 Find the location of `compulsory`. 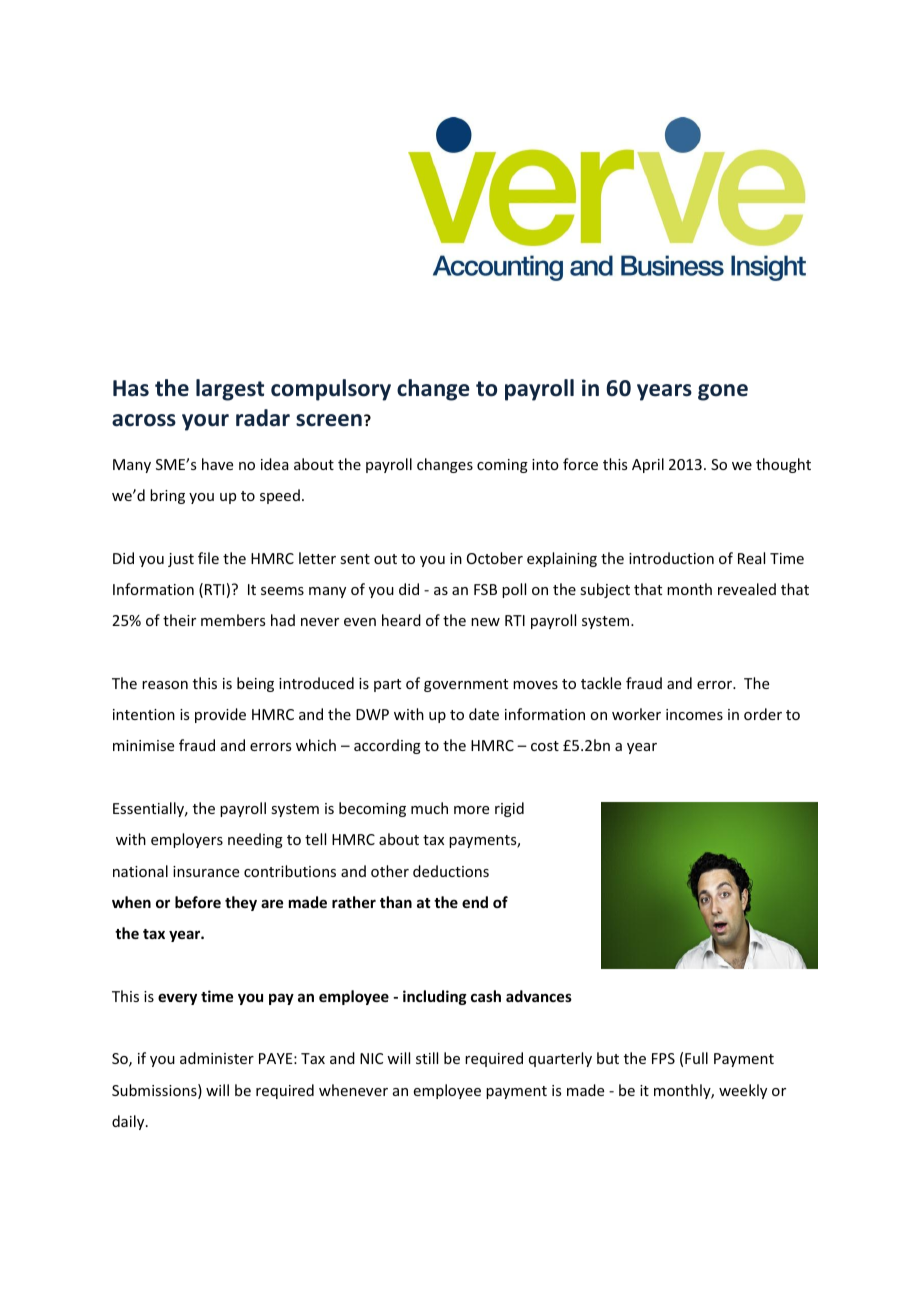

compulsory is located at coordinates (331, 390).
